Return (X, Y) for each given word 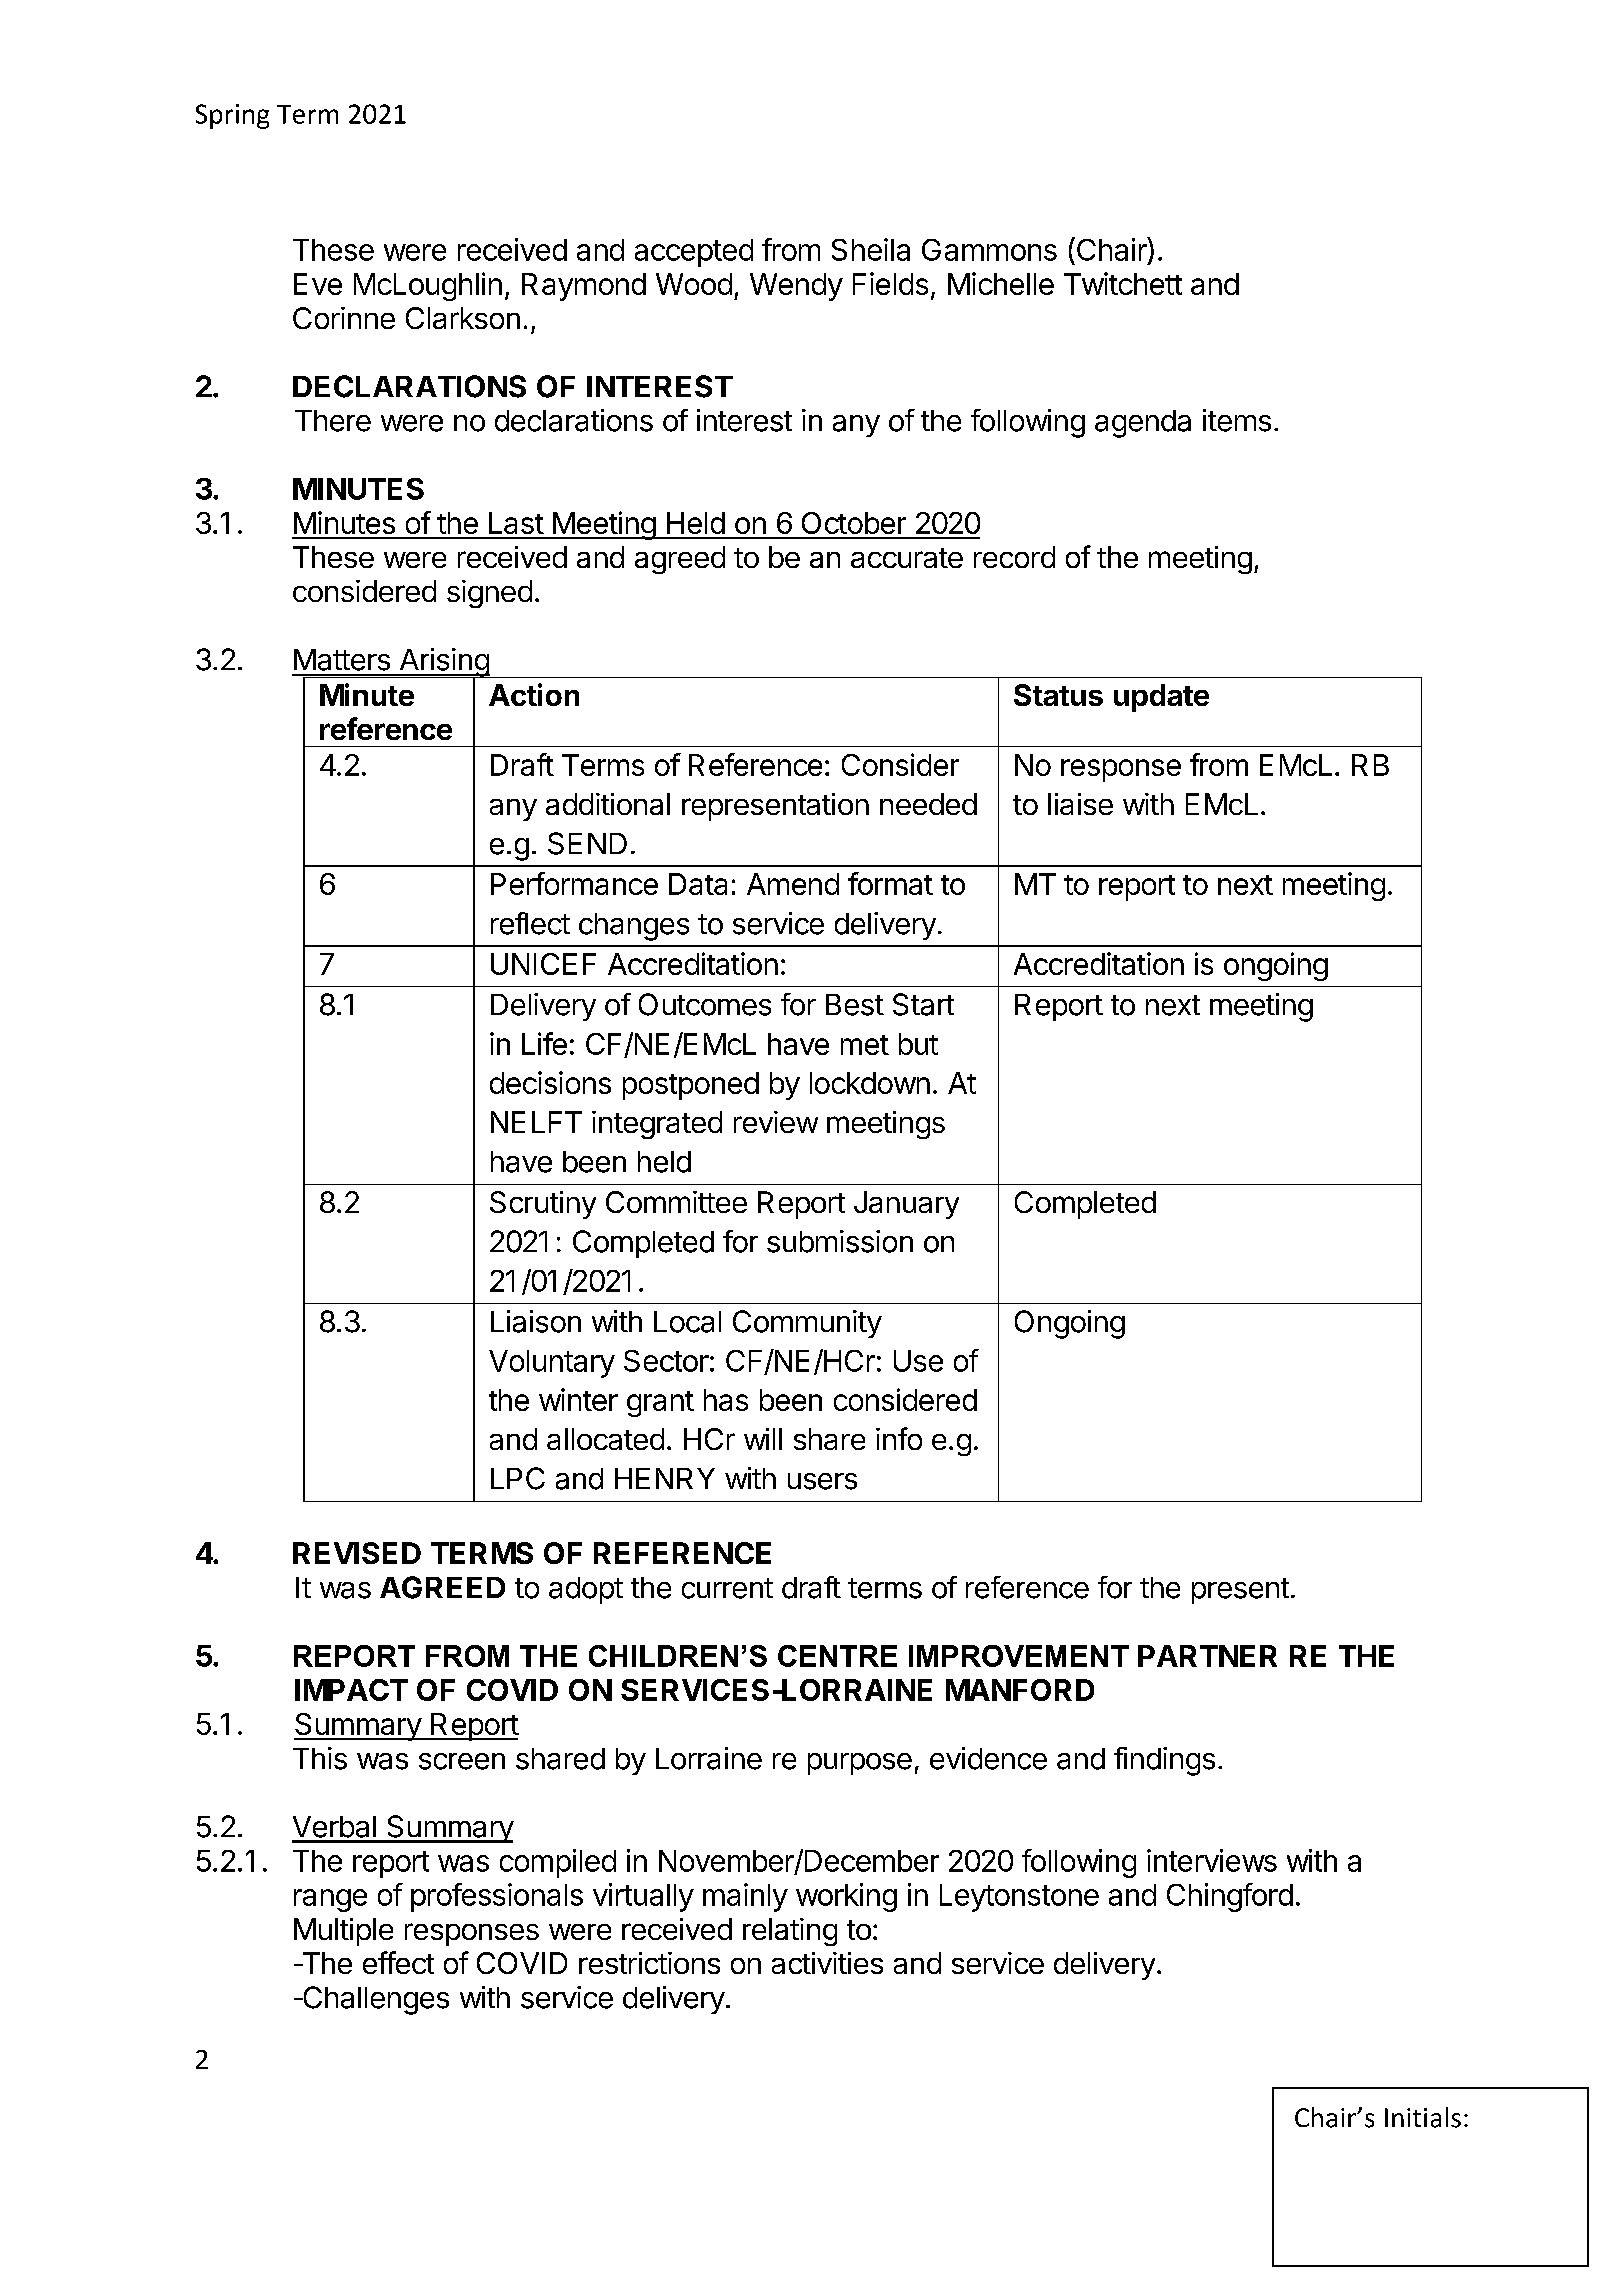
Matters (342, 660)
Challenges (374, 2000)
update (1161, 698)
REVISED (357, 1553)
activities (827, 1963)
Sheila (871, 249)
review (776, 1122)
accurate (907, 558)
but (918, 1044)
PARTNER (1207, 1656)
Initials (1423, 2117)
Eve (318, 284)
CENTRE (837, 1656)
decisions (550, 1082)
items (1237, 420)
